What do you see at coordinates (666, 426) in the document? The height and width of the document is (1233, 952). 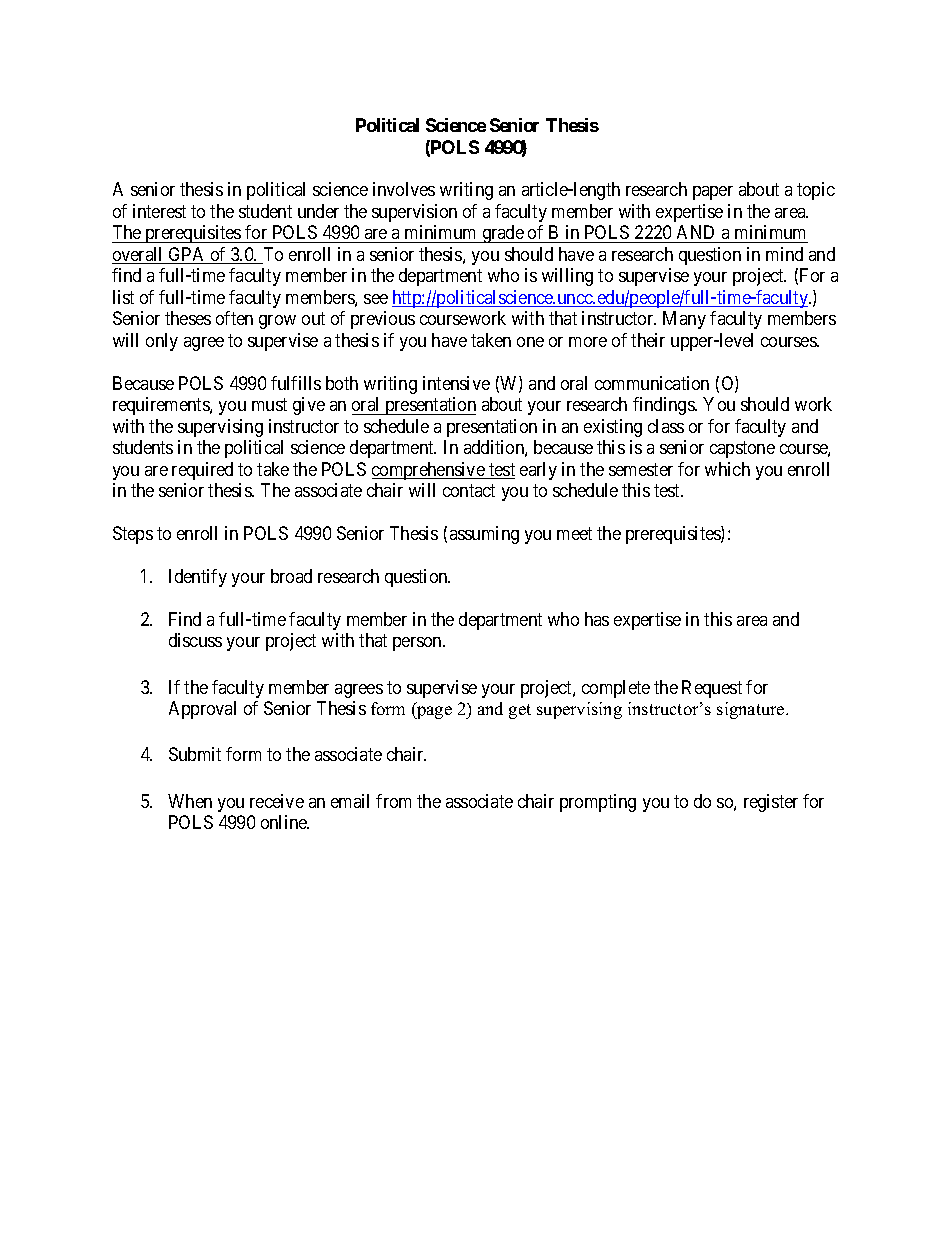 I see `class` at bounding box center [666, 426].
